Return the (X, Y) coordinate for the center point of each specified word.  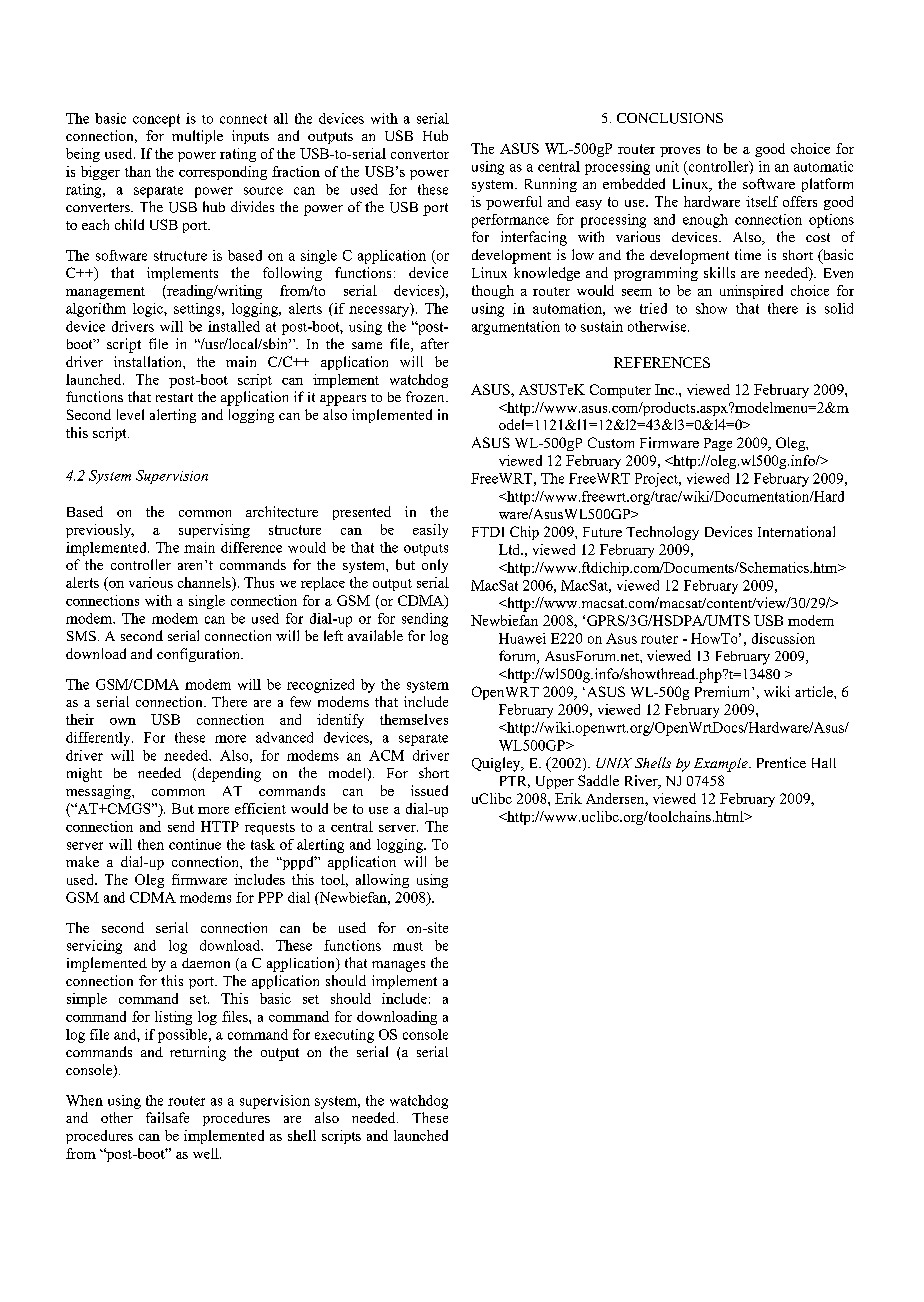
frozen (426, 396)
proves (680, 152)
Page (718, 444)
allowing (382, 881)
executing (344, 1036)
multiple (197, 137)
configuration (199, 655)
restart (174, 397)
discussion (783, 638)
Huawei (522, 638)
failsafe (167, 1117)
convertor (420, 154)
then (151, 844)
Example (722, 765)
